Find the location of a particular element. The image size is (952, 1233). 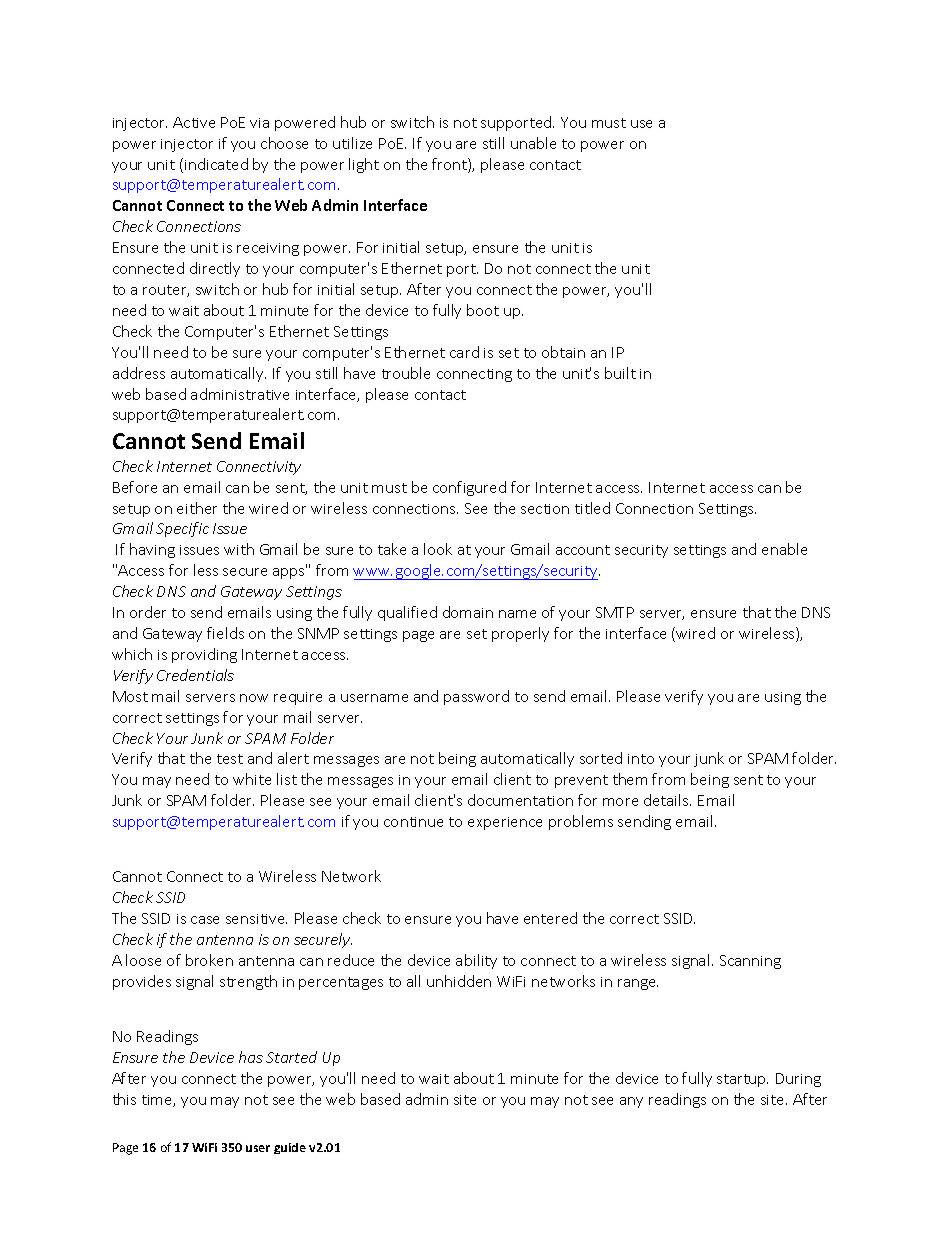

fields is located at coordinates (225, 633).
